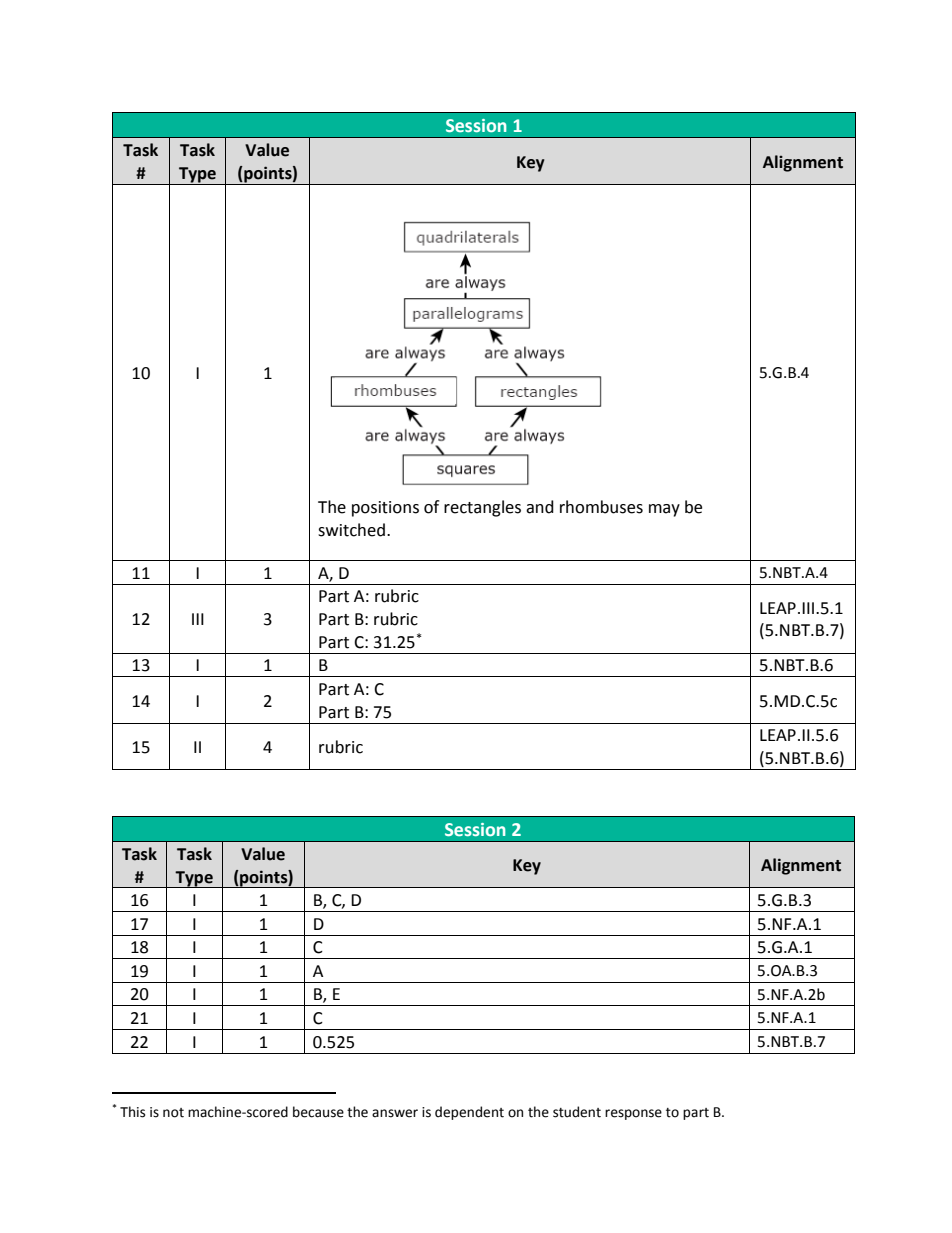 Image resolution: width=952 pixels, height=1233 pixels. What do you see at coordinates (664, 510) in the page?
I see `may` at bounding box center [664, 510].
